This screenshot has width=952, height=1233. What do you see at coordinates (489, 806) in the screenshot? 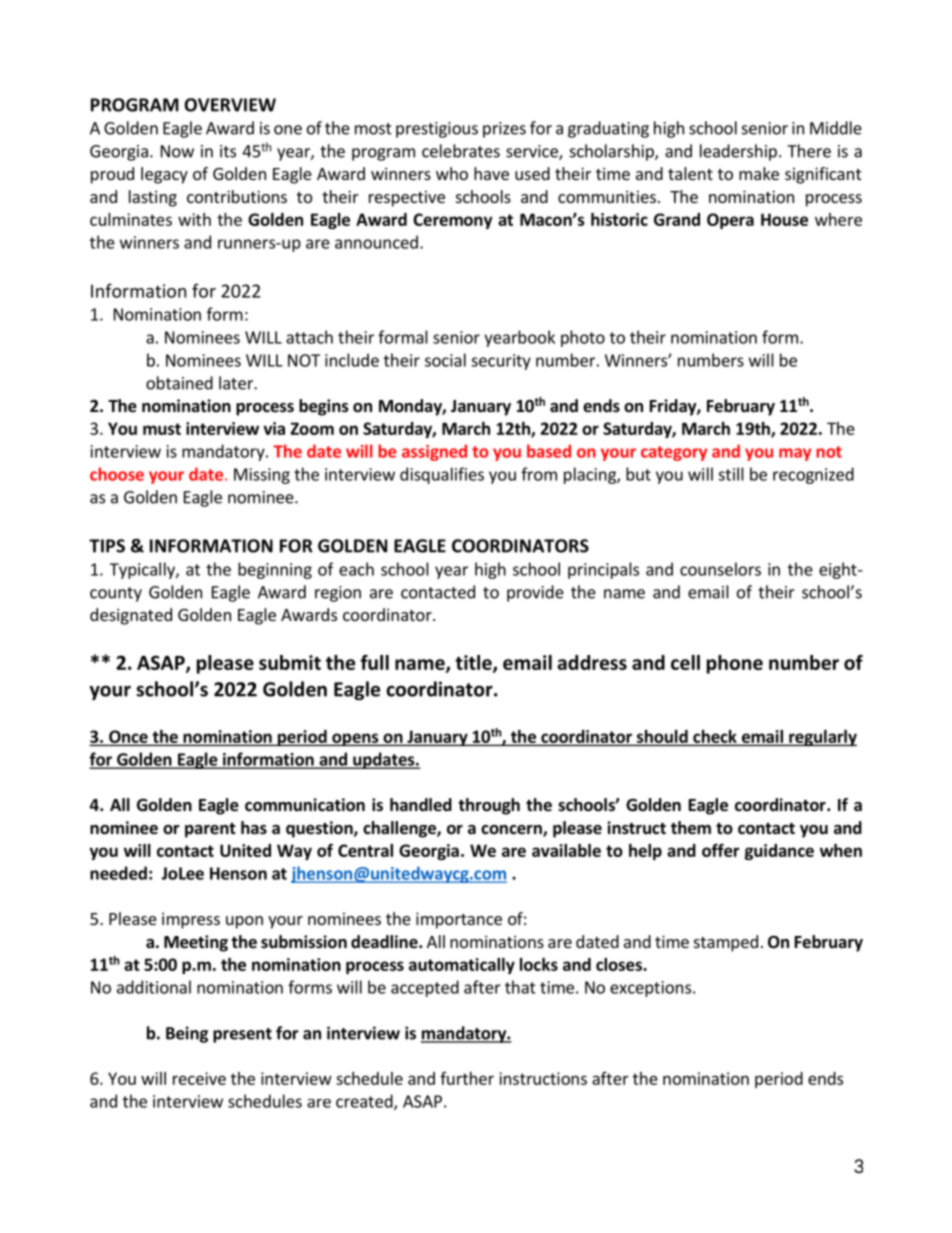
I see `through` at bounding box center [489, 806].
